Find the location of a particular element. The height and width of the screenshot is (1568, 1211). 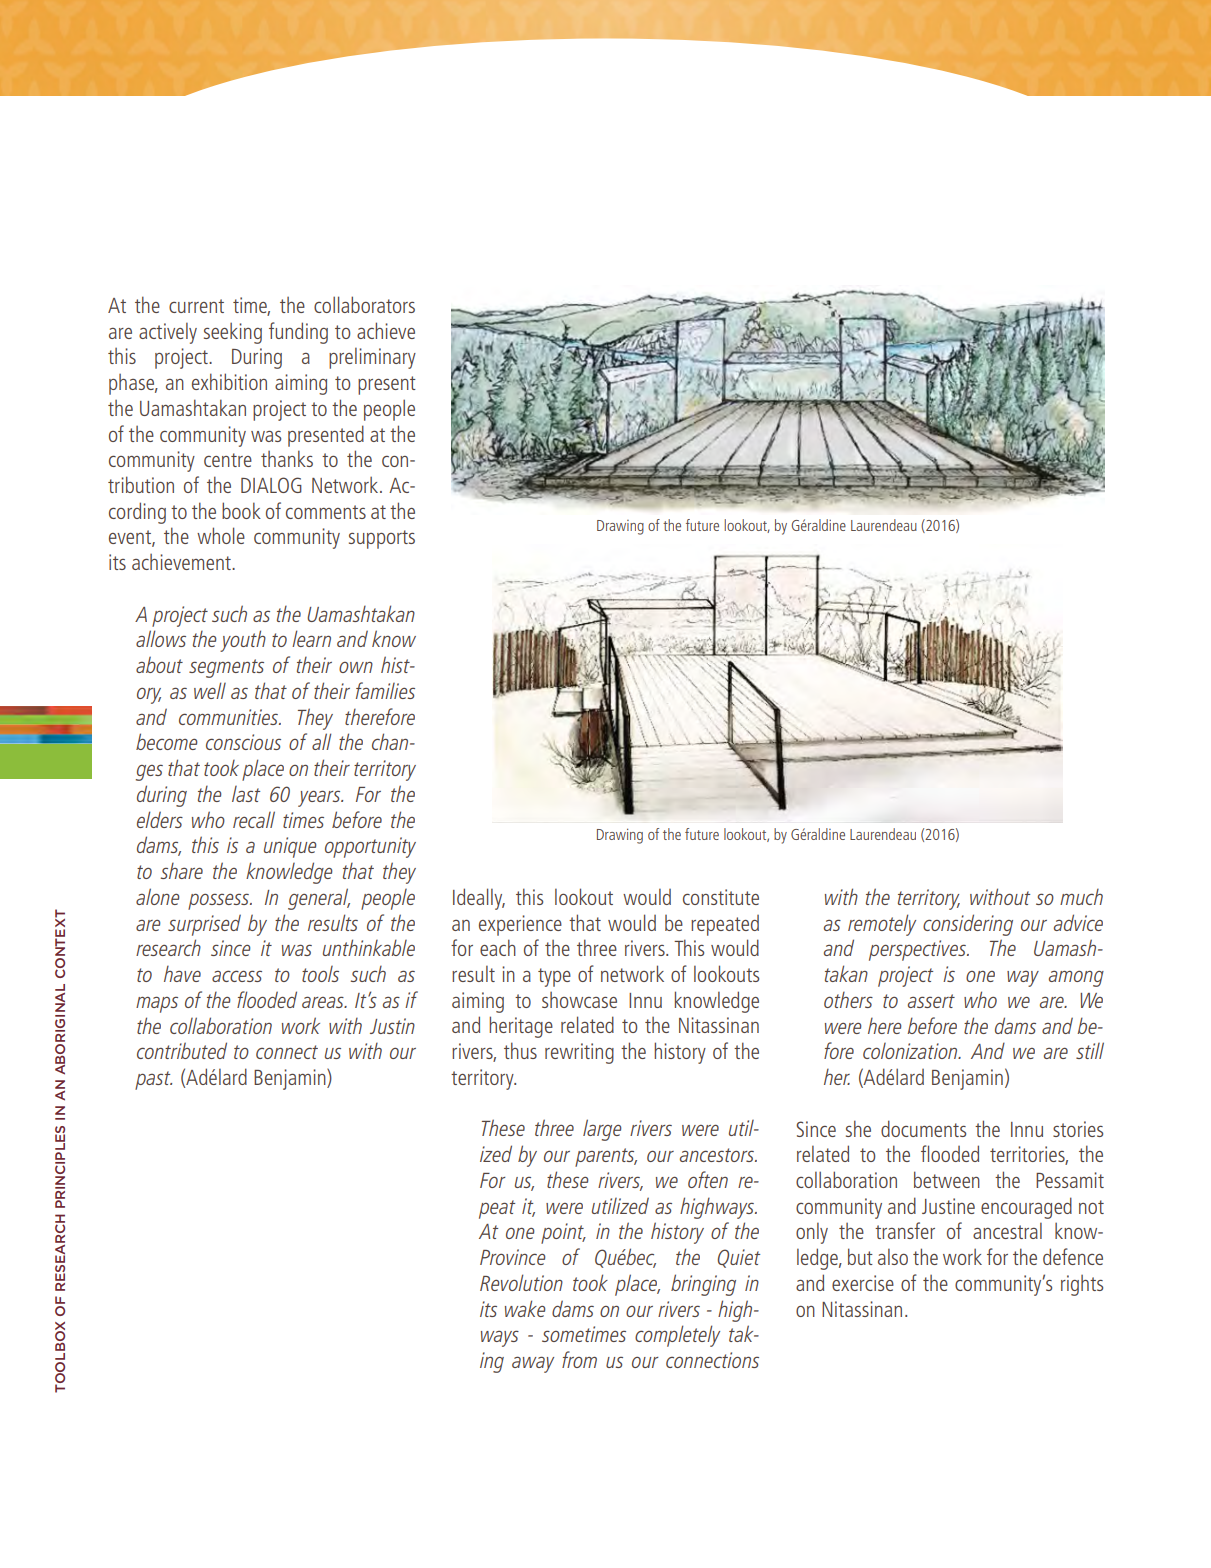

wake is located at coordinates (525, 1308).
